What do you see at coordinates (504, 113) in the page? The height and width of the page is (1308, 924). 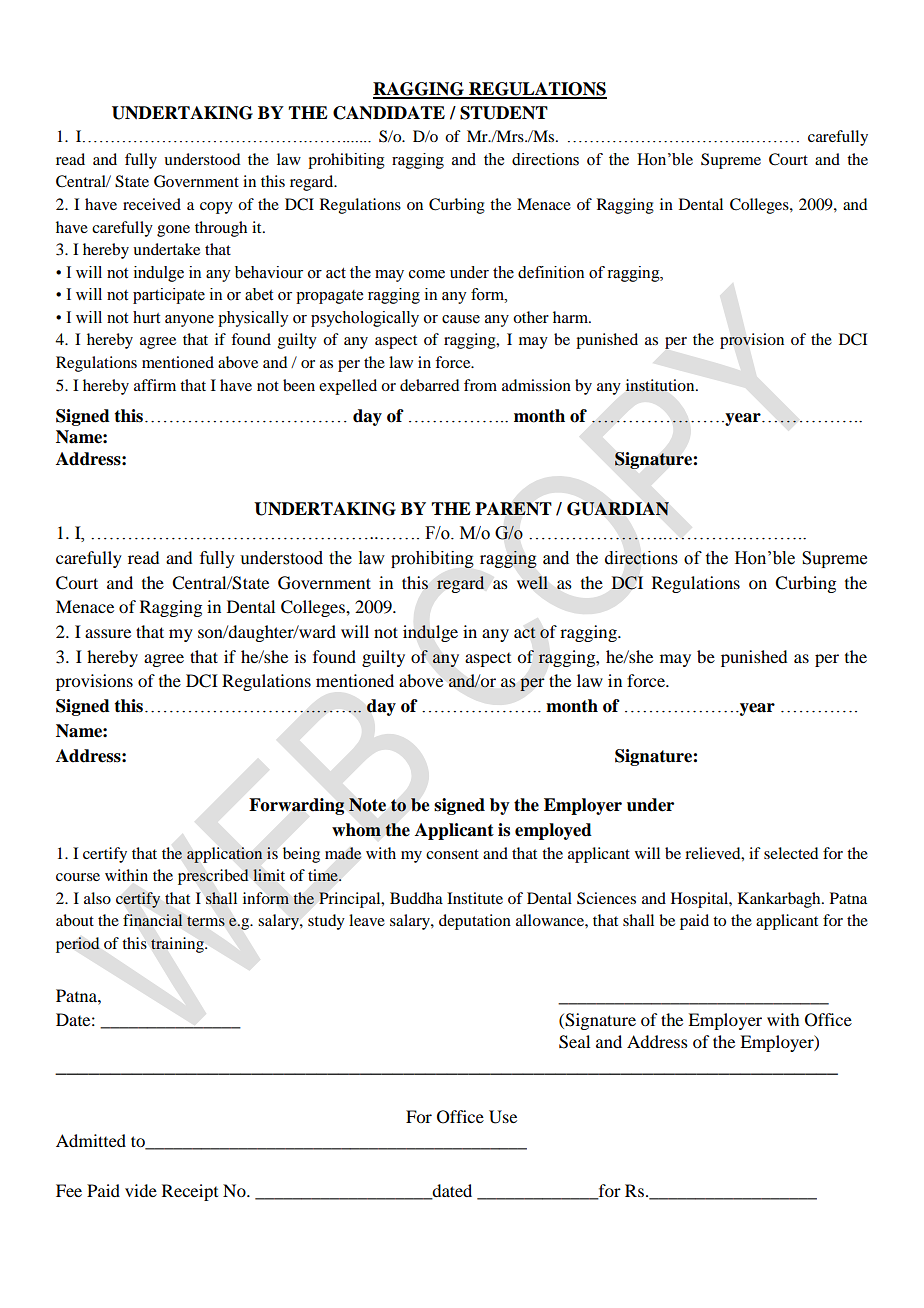 I see `STUDENT` at bounding box center [504, 113].
